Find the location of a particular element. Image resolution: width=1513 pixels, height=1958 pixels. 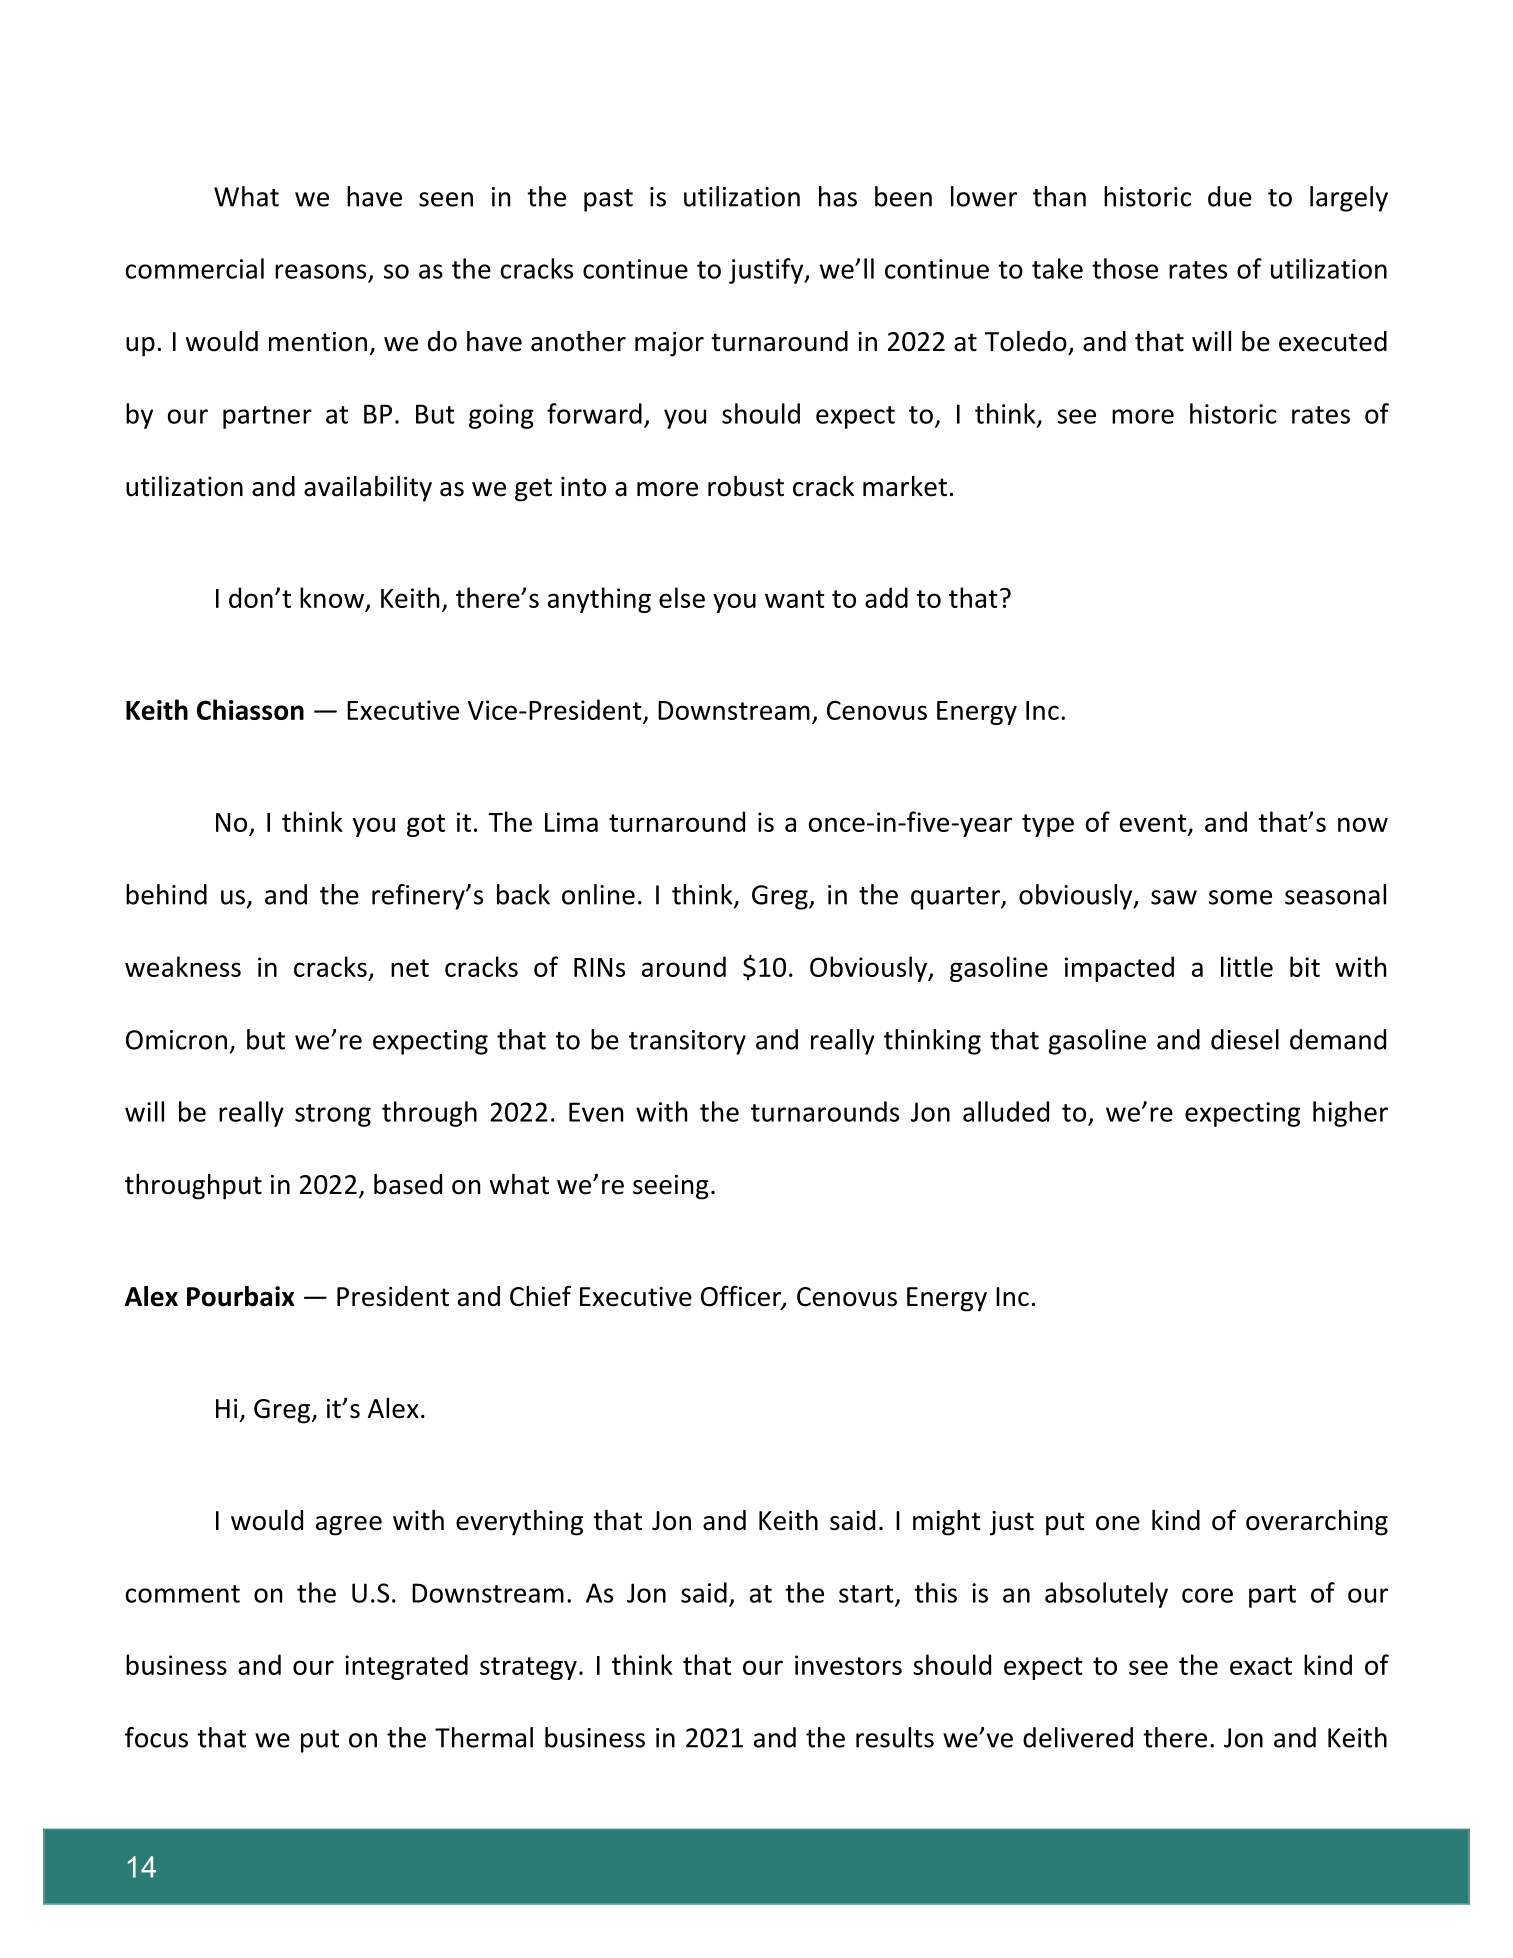

reasons is located at coordinates (320, 271).
